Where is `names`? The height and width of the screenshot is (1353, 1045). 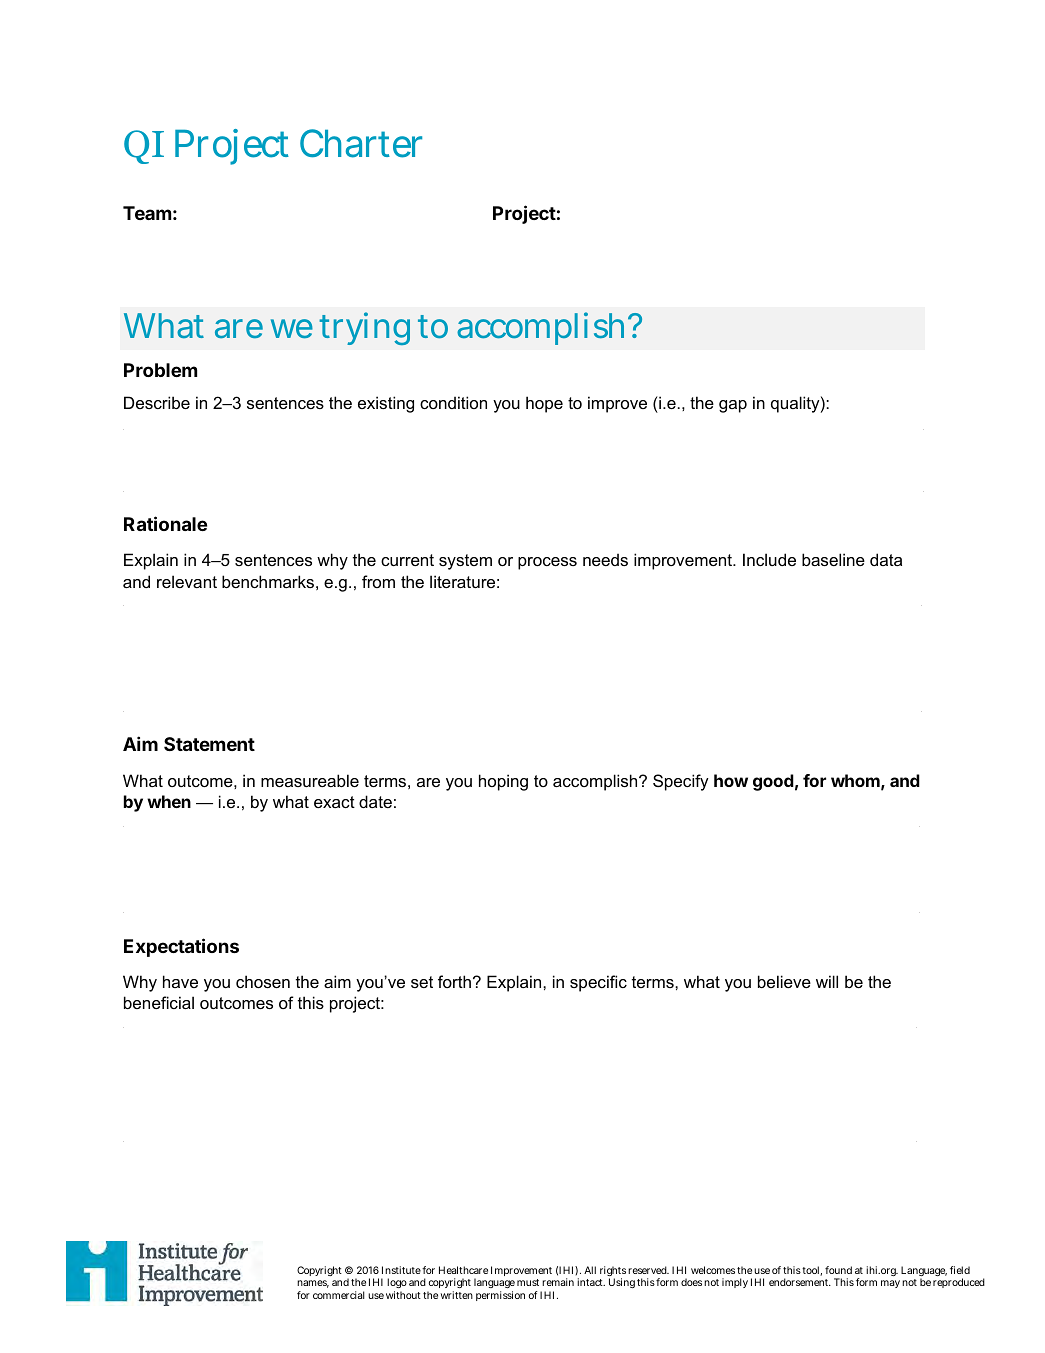
names is located at coordinates (313, 1284).
